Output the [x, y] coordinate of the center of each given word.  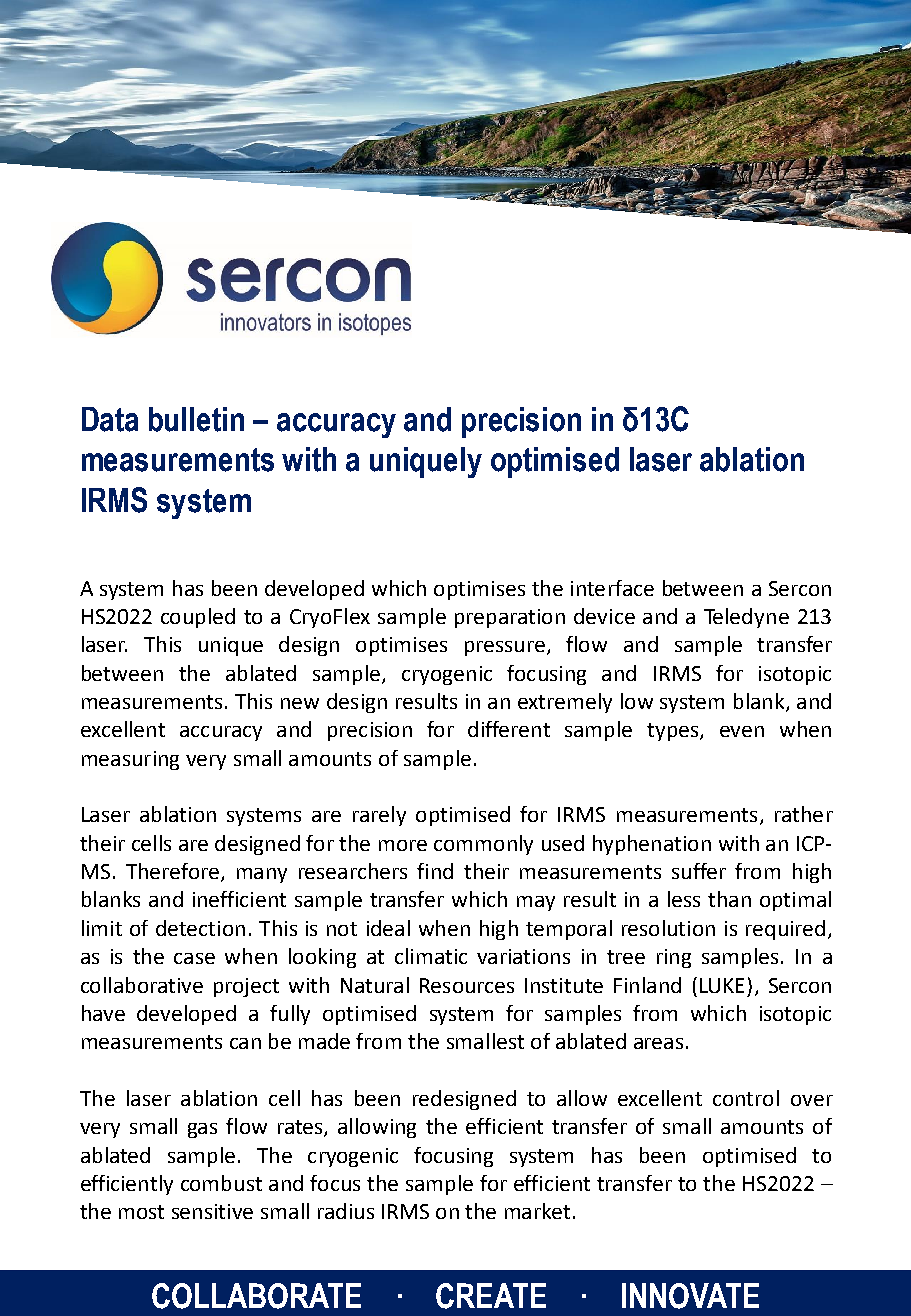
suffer [699, 871]
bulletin [196, 419]
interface [612, 588]
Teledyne [746, 618]
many [262, 875]
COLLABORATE [256, 1296]
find [435, 871]
